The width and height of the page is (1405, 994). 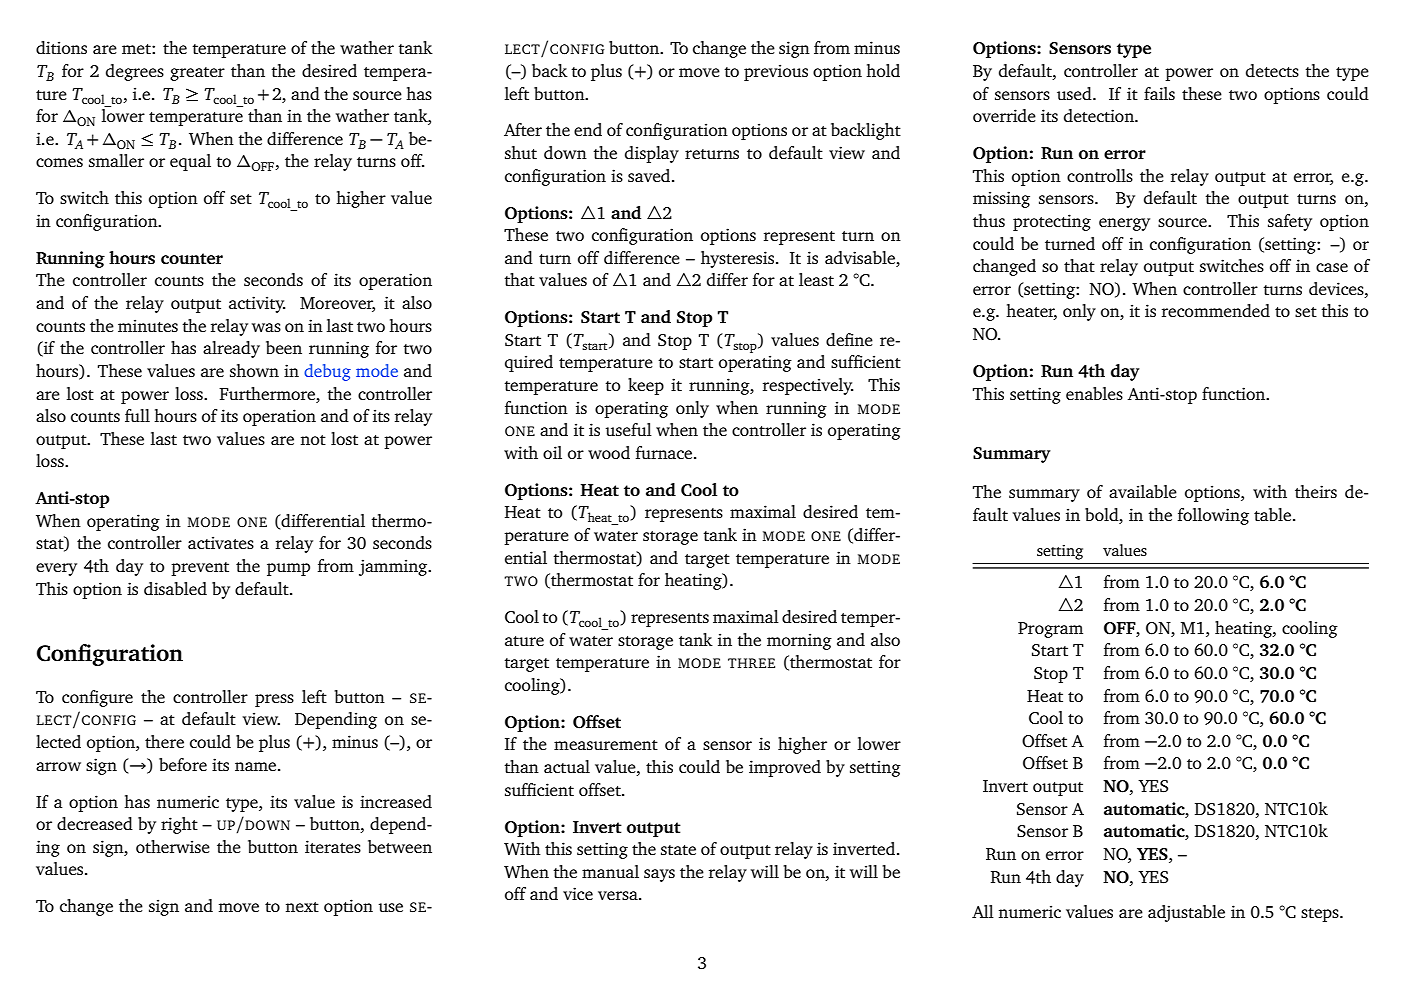 What do you see at coordinates (609, 452) in the page?
I see `wood` at bounding box center [609, 452].
